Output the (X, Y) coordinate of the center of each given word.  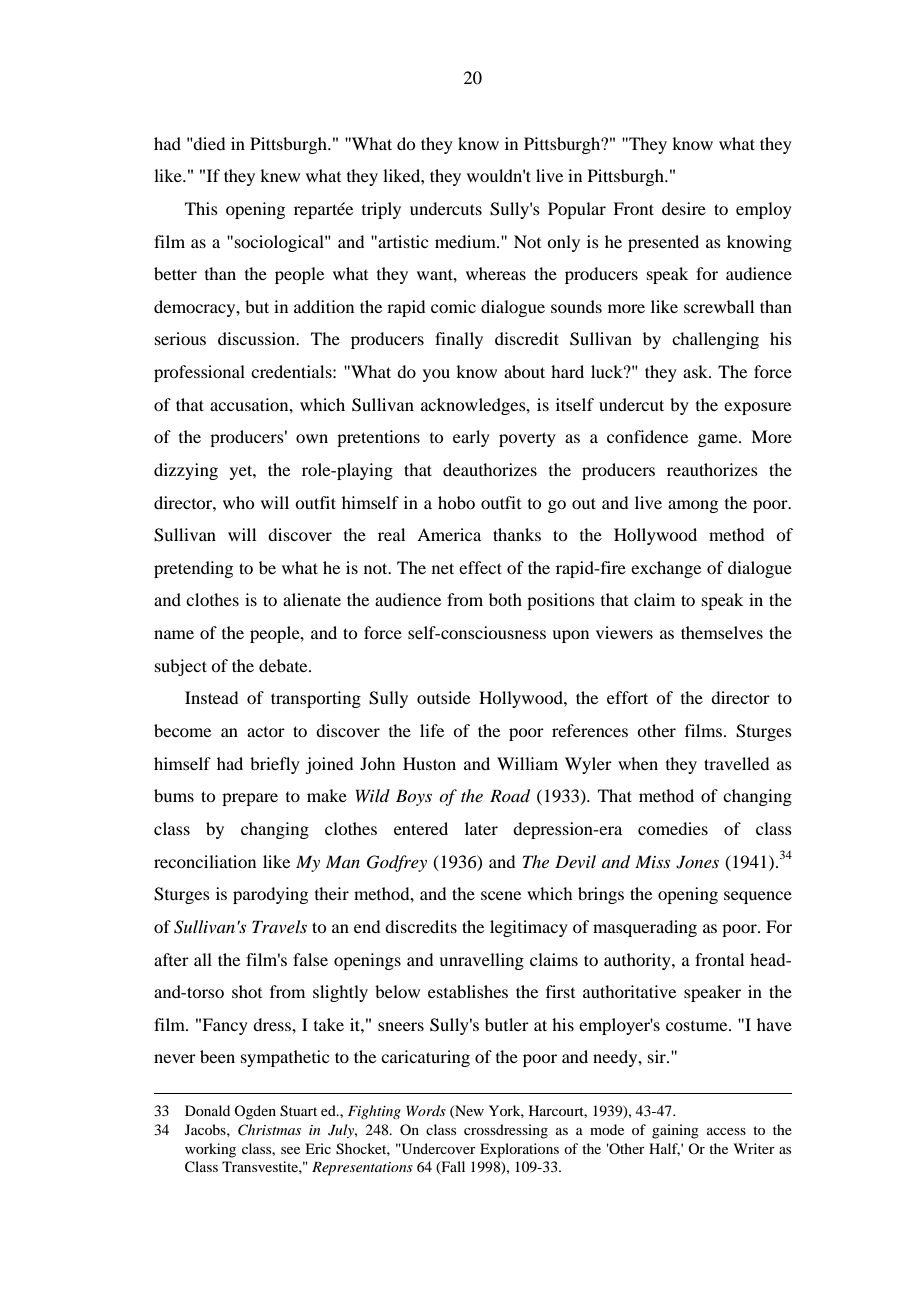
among (693, 506)
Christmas (269, 1130)
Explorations (519, 1150)
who (238, 502)
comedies (673, 828)
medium (466, 241)
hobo (456, 502)
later (481, 828)
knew (280, 175)
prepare (250, 799)
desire (684, 208)
